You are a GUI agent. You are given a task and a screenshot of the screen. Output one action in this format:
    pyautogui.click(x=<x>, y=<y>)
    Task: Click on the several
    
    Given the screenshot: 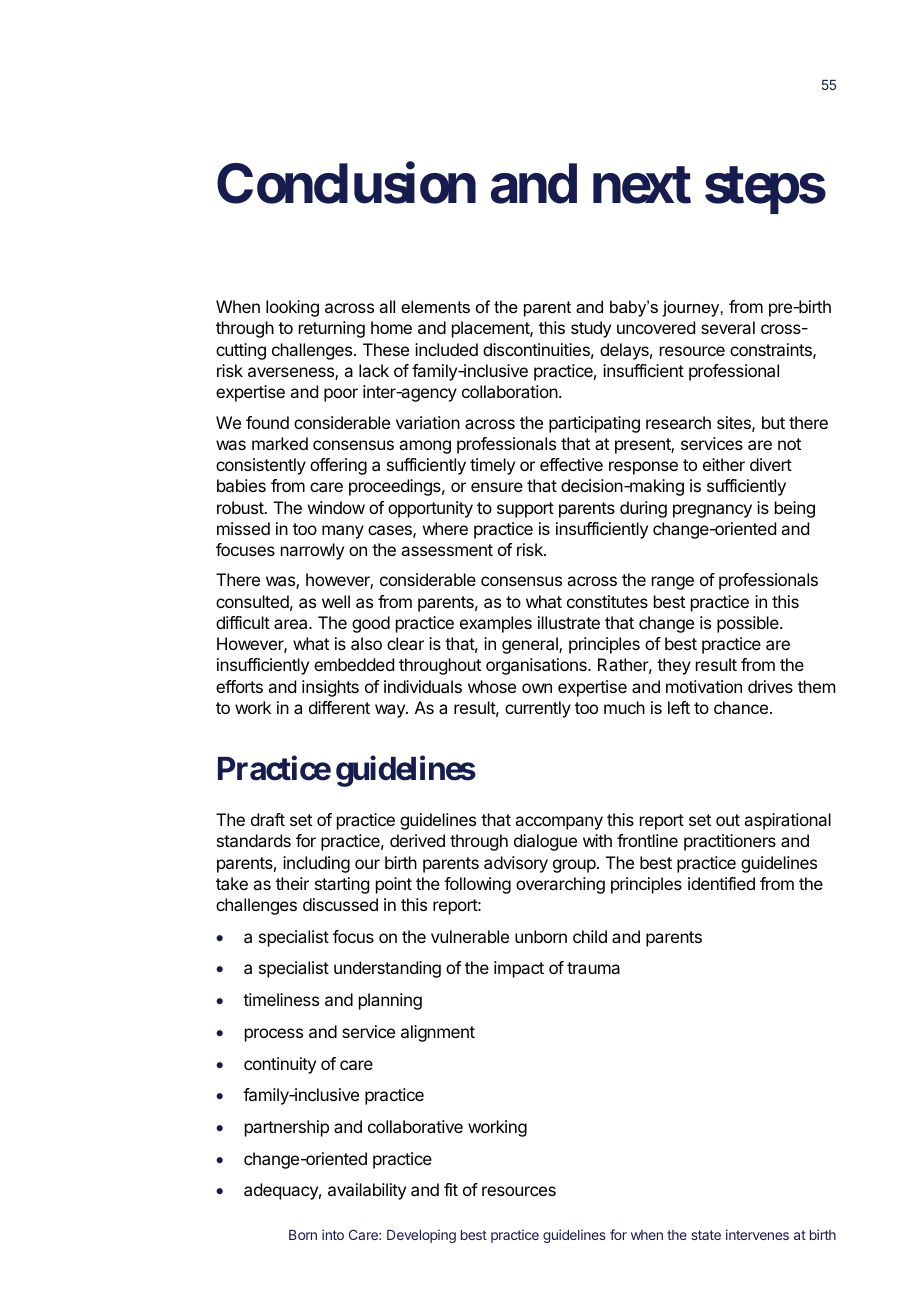 What is the action you would take?
    pyautogui.click(x=728, y=327)
